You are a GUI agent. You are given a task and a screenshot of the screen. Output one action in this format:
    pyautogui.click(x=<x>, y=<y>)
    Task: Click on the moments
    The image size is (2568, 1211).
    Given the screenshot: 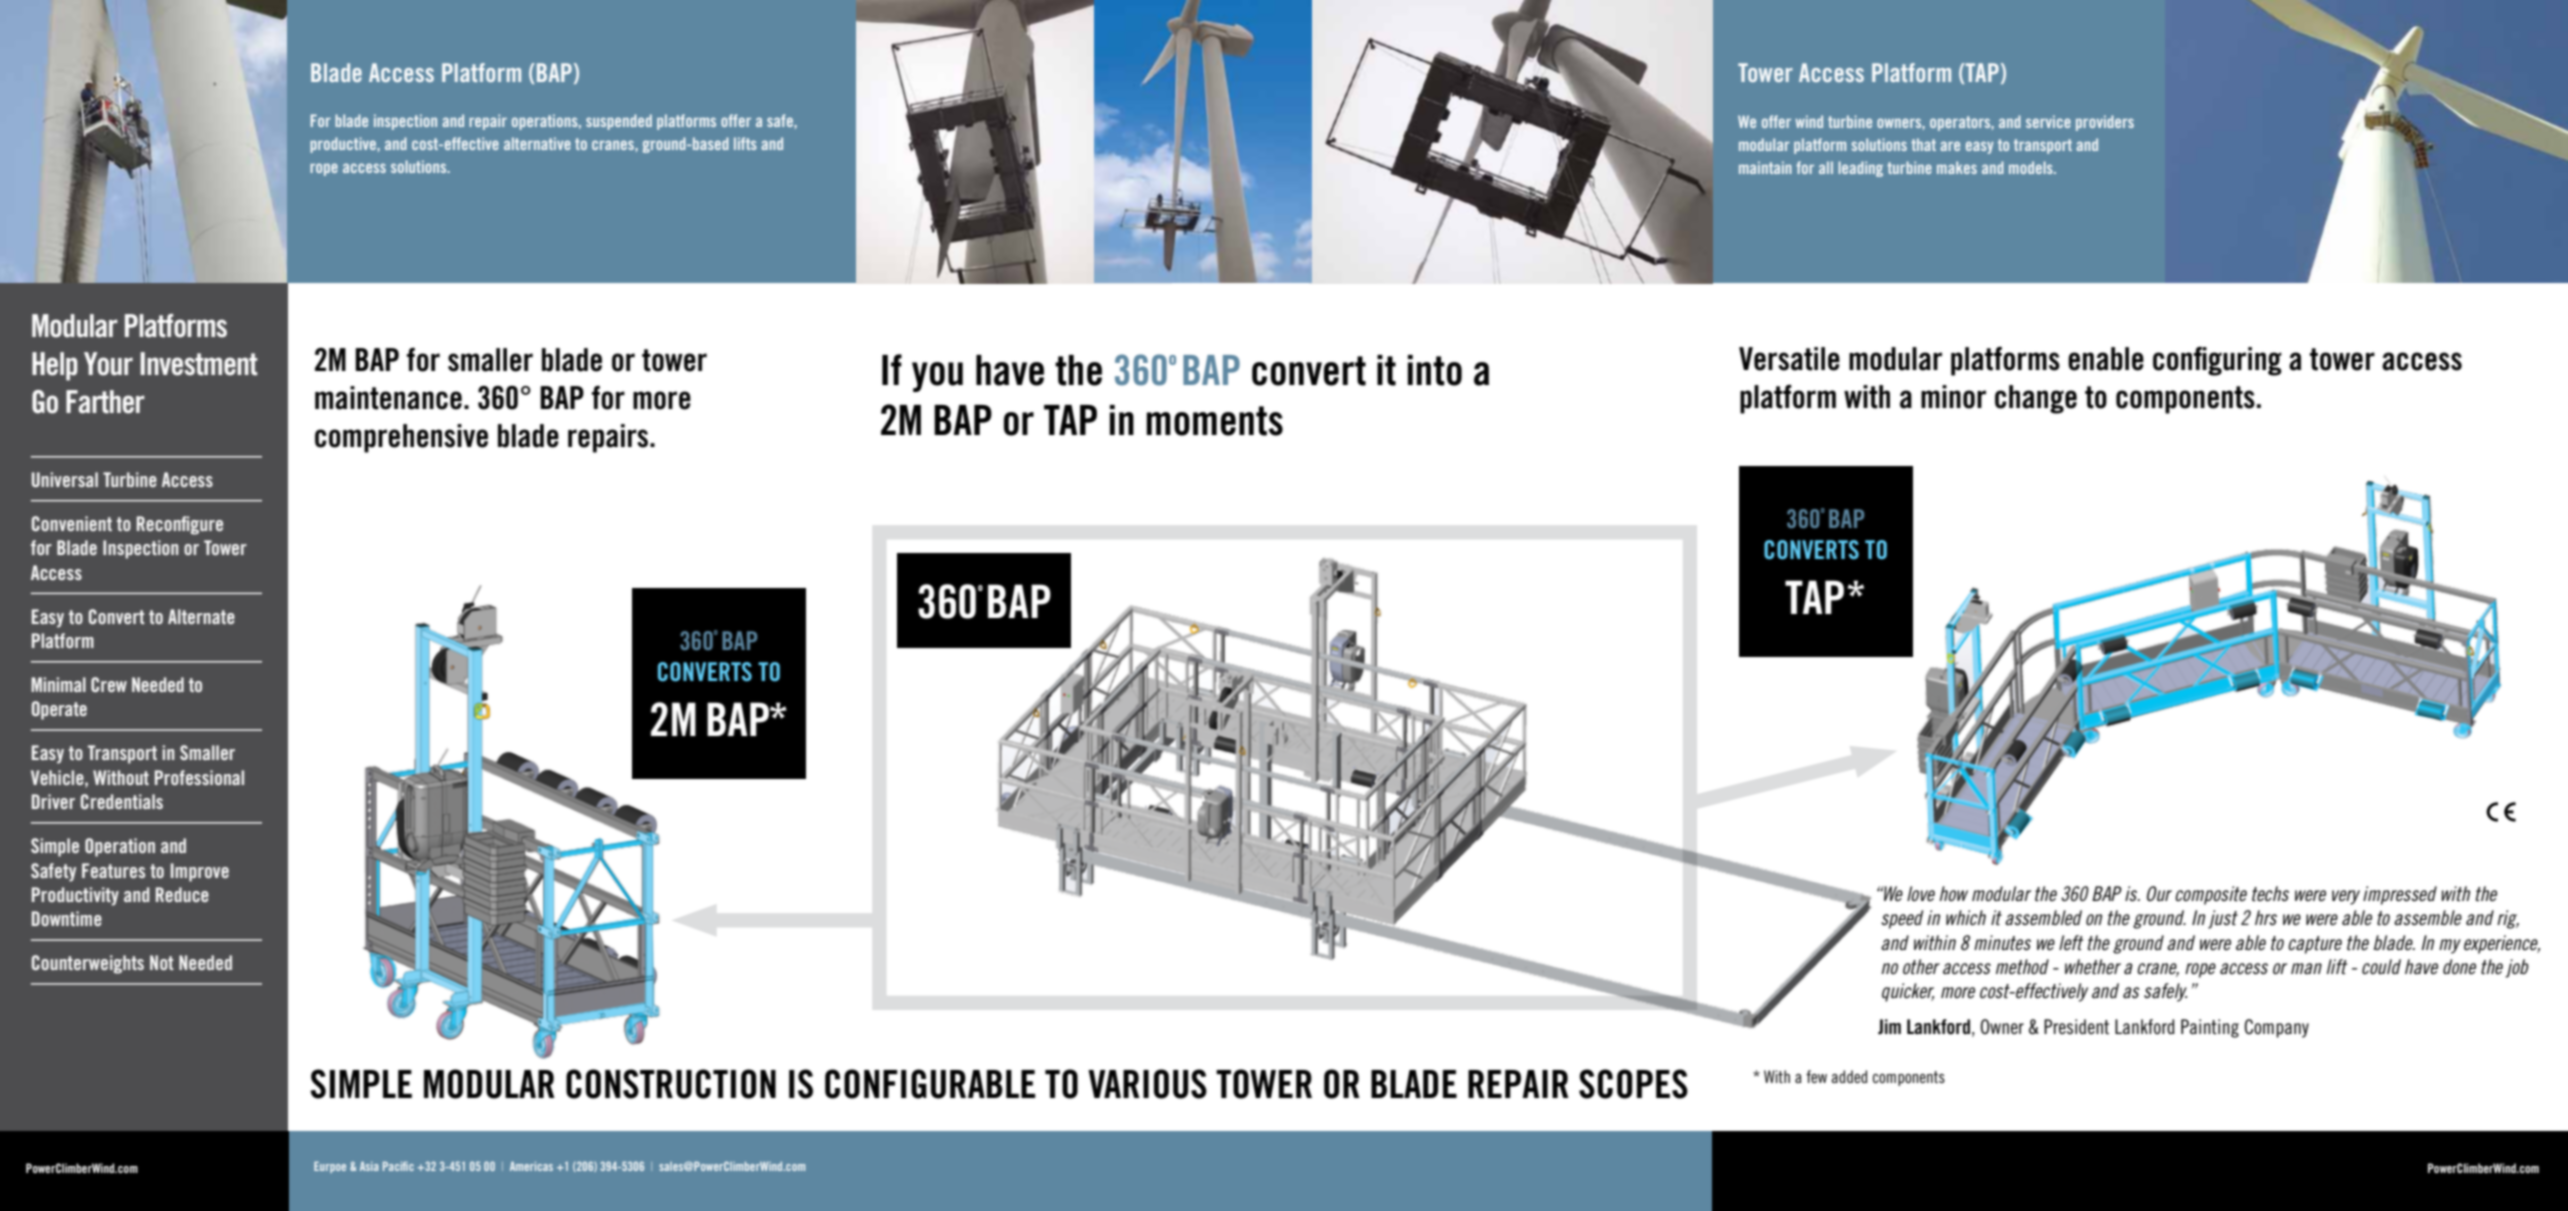 What is the action you would take?
    pyautogui.click(x=1214, y=421)
